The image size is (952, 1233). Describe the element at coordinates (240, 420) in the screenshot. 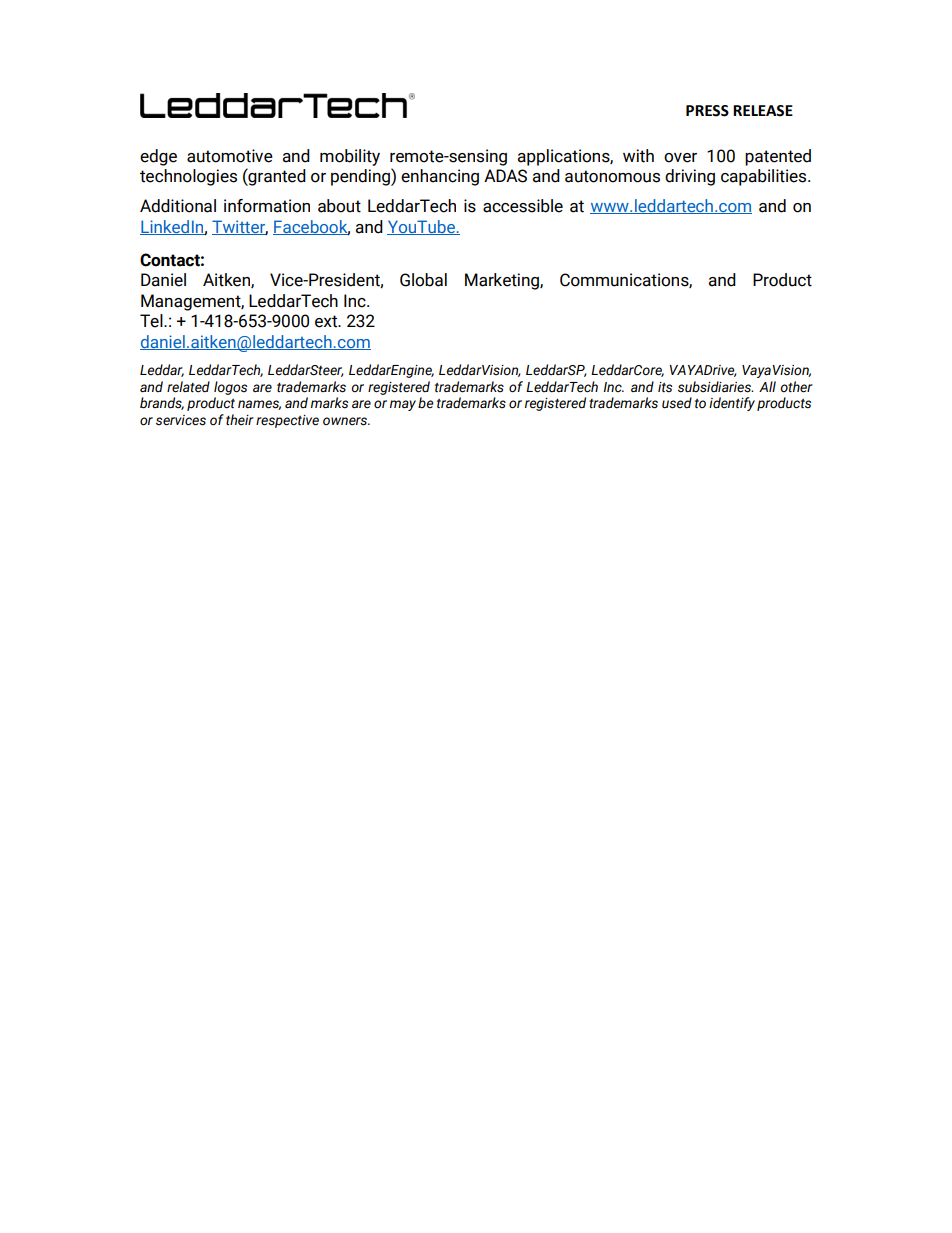

I see `their` at that location.
